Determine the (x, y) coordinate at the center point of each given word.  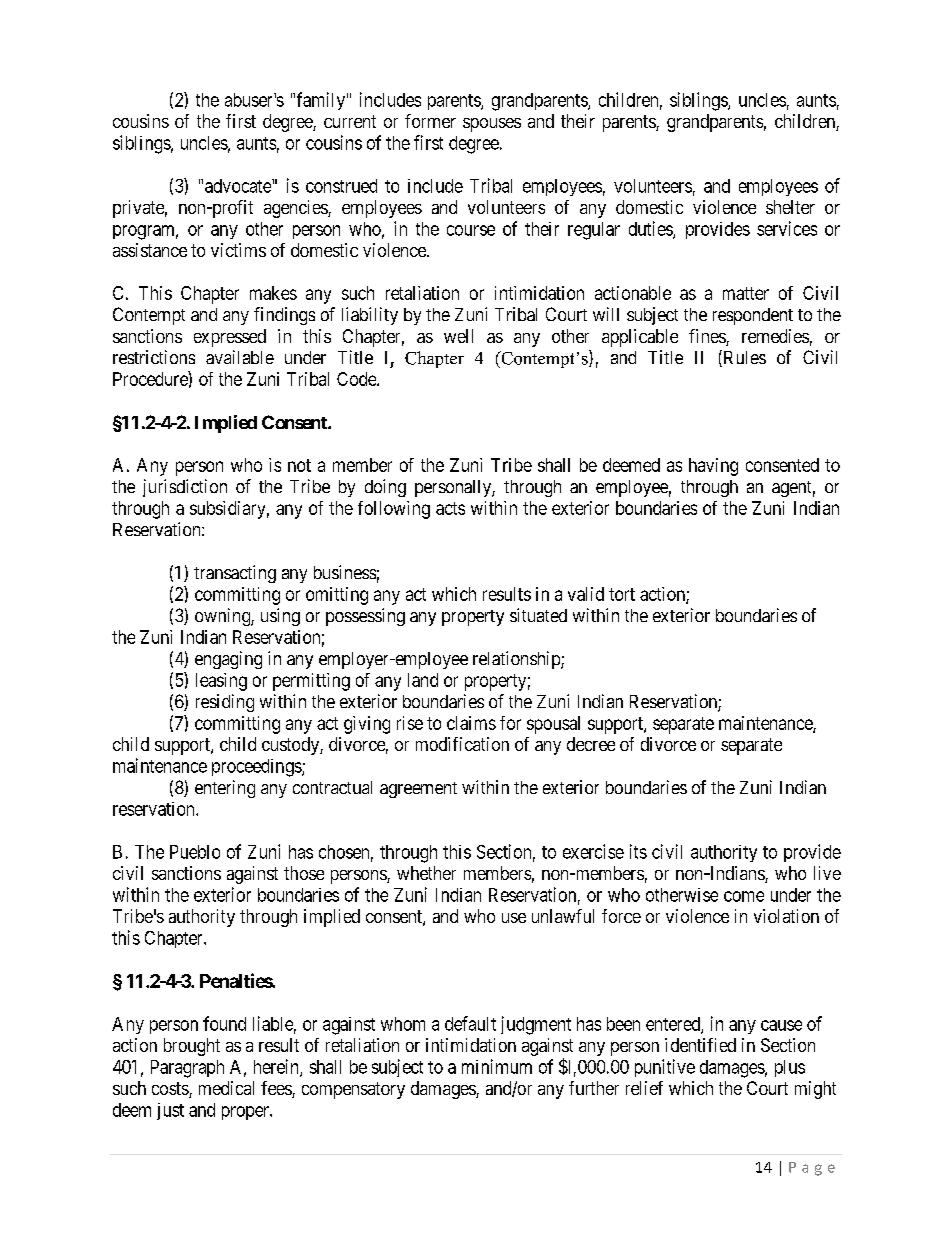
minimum (497, 1066)
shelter (790, 207)
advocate (239, 186)
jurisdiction (185, 488)
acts (450, 508)
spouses (492, 125)
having (713, 467)
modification (462, 744)
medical (226, 1088)
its (638, 851)
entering (225, 789)
